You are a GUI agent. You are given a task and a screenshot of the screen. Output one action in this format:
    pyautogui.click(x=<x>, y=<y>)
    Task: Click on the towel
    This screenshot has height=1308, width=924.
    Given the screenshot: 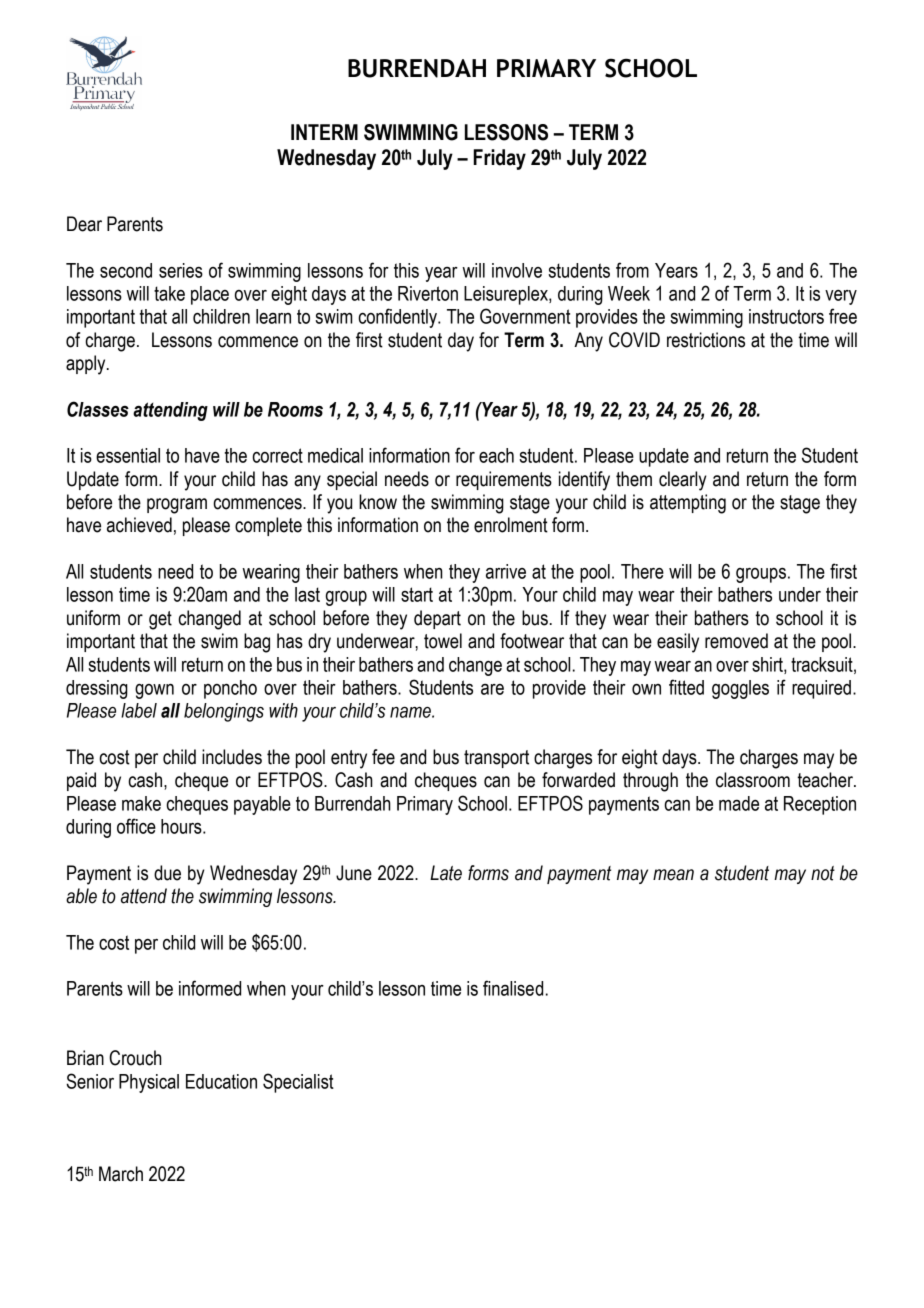 What is the action you would take?
    pyautogui.click(x=443, y=641)
